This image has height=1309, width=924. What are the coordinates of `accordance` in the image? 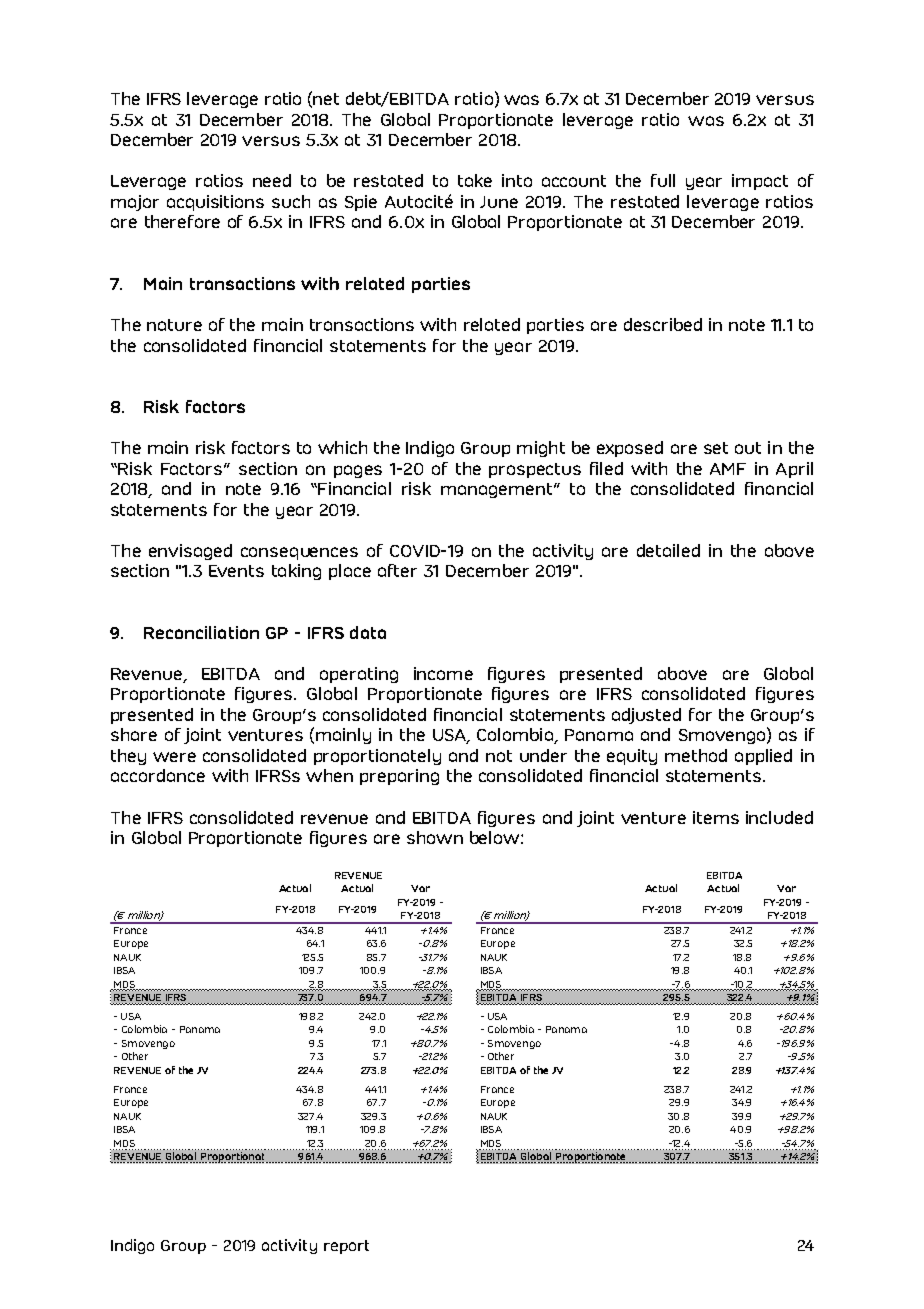 It's located at (158, 775).
